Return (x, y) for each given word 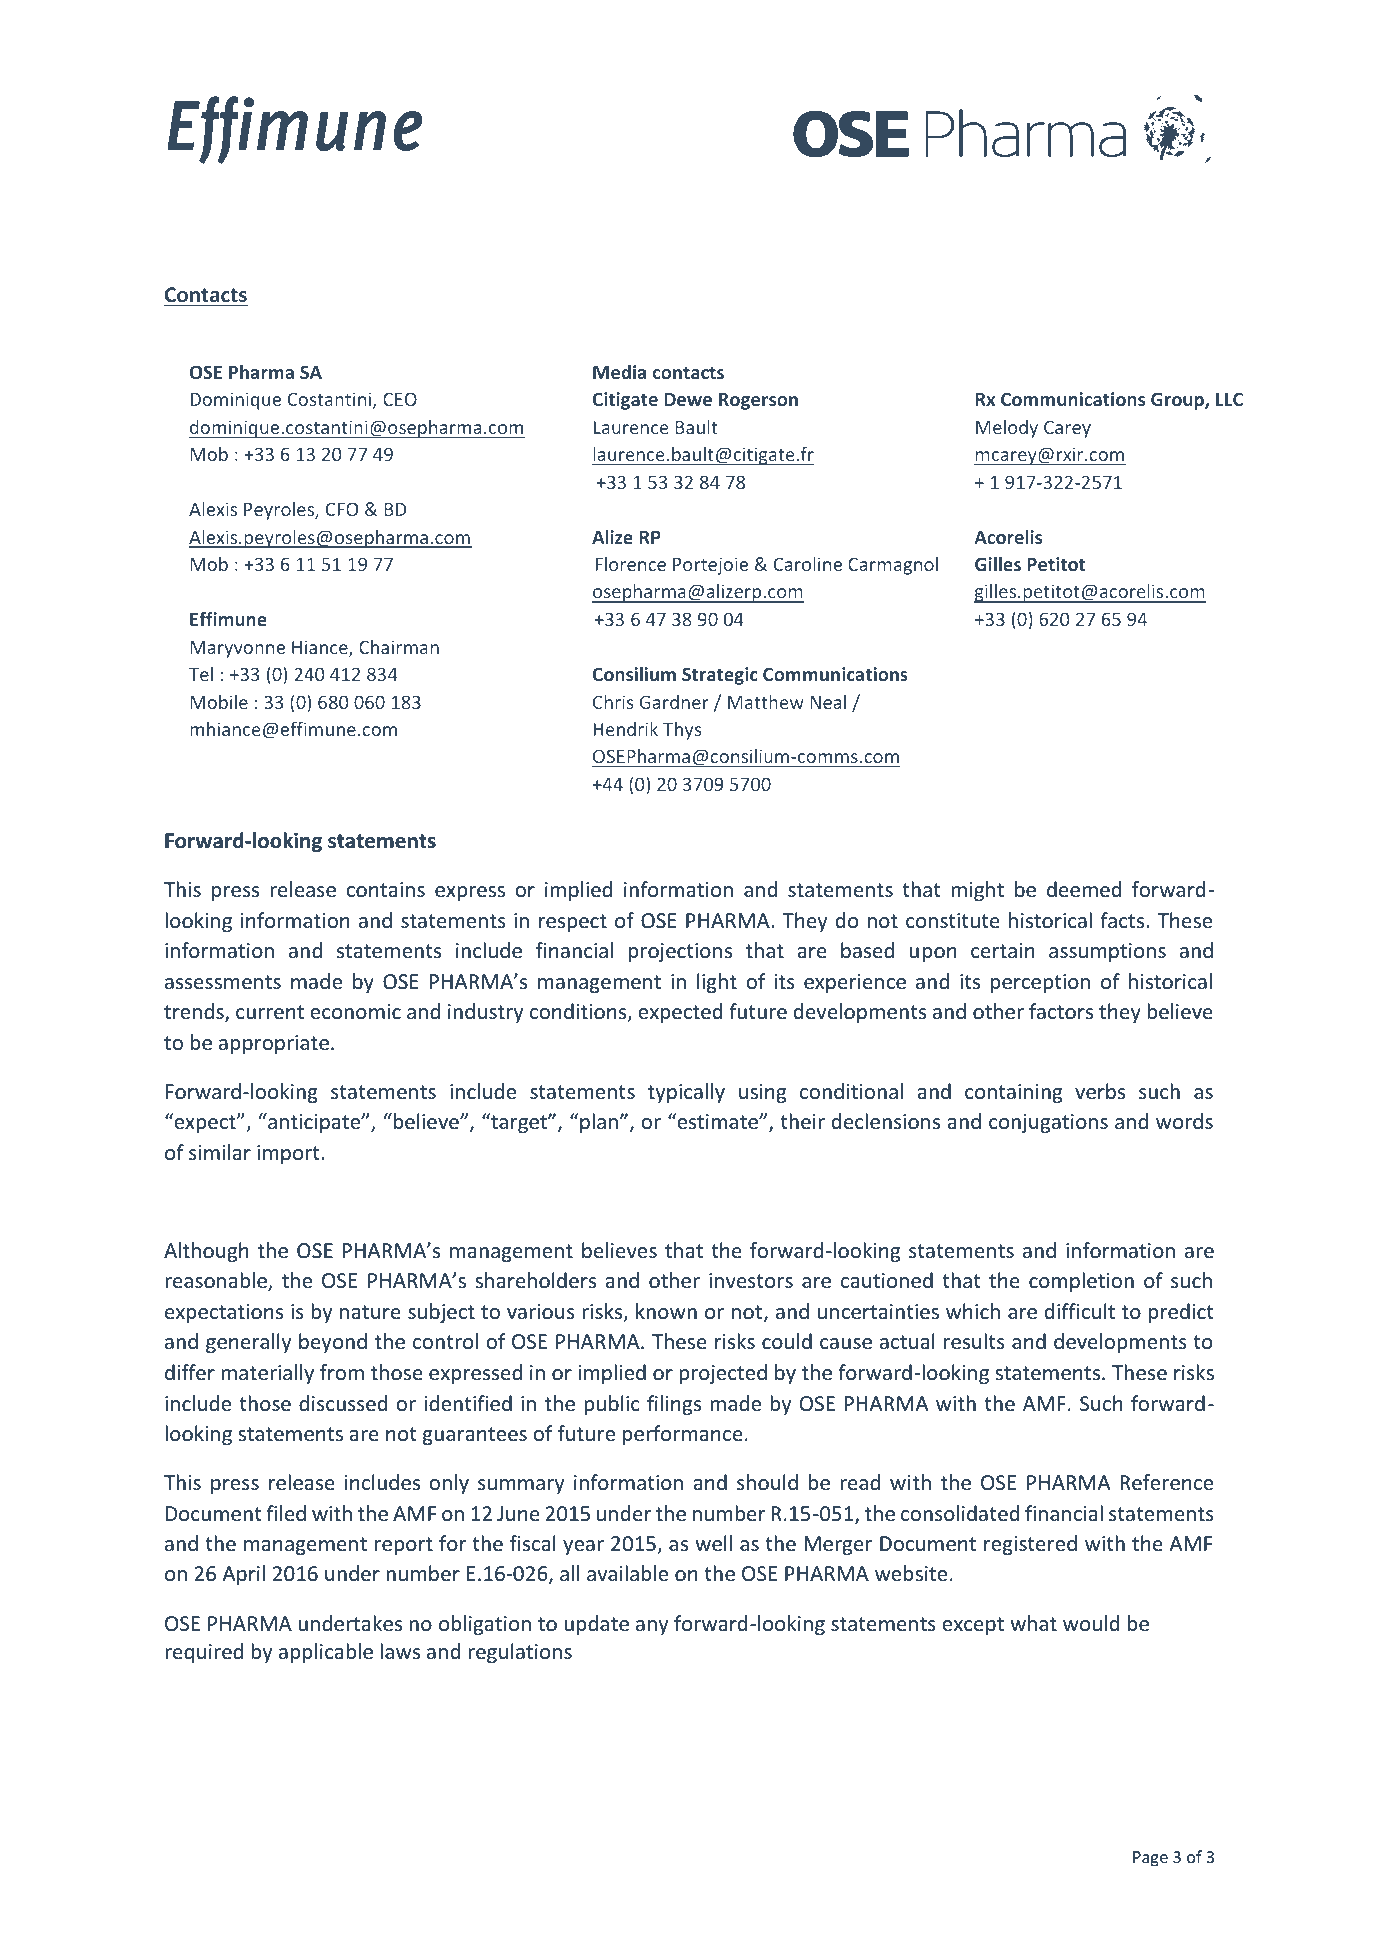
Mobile (219, 702)
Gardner (674, 702)
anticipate (314, 1123)
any (652, 1627)
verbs (1100, 1091)
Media (619, 372)
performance (683, 1435)
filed (286, 1513)
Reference (1166, 1482)
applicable (326, 1653)
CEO (400, 399)
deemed (1084, 889)
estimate (717, 1121)
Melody (1007, 429)
